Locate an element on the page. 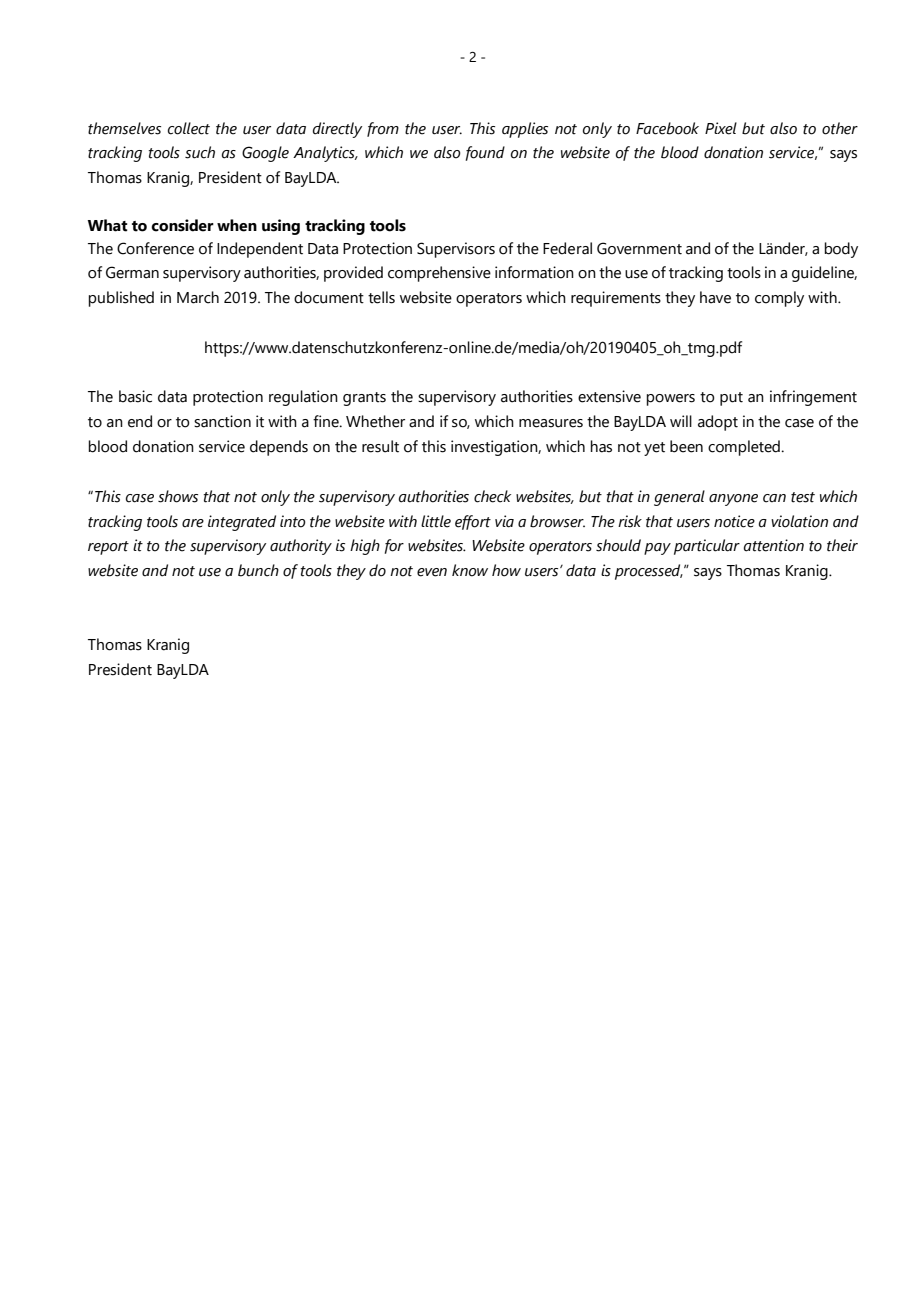 The height and width of the image is (1308, 924). put is located at coordinates (731, 399).
